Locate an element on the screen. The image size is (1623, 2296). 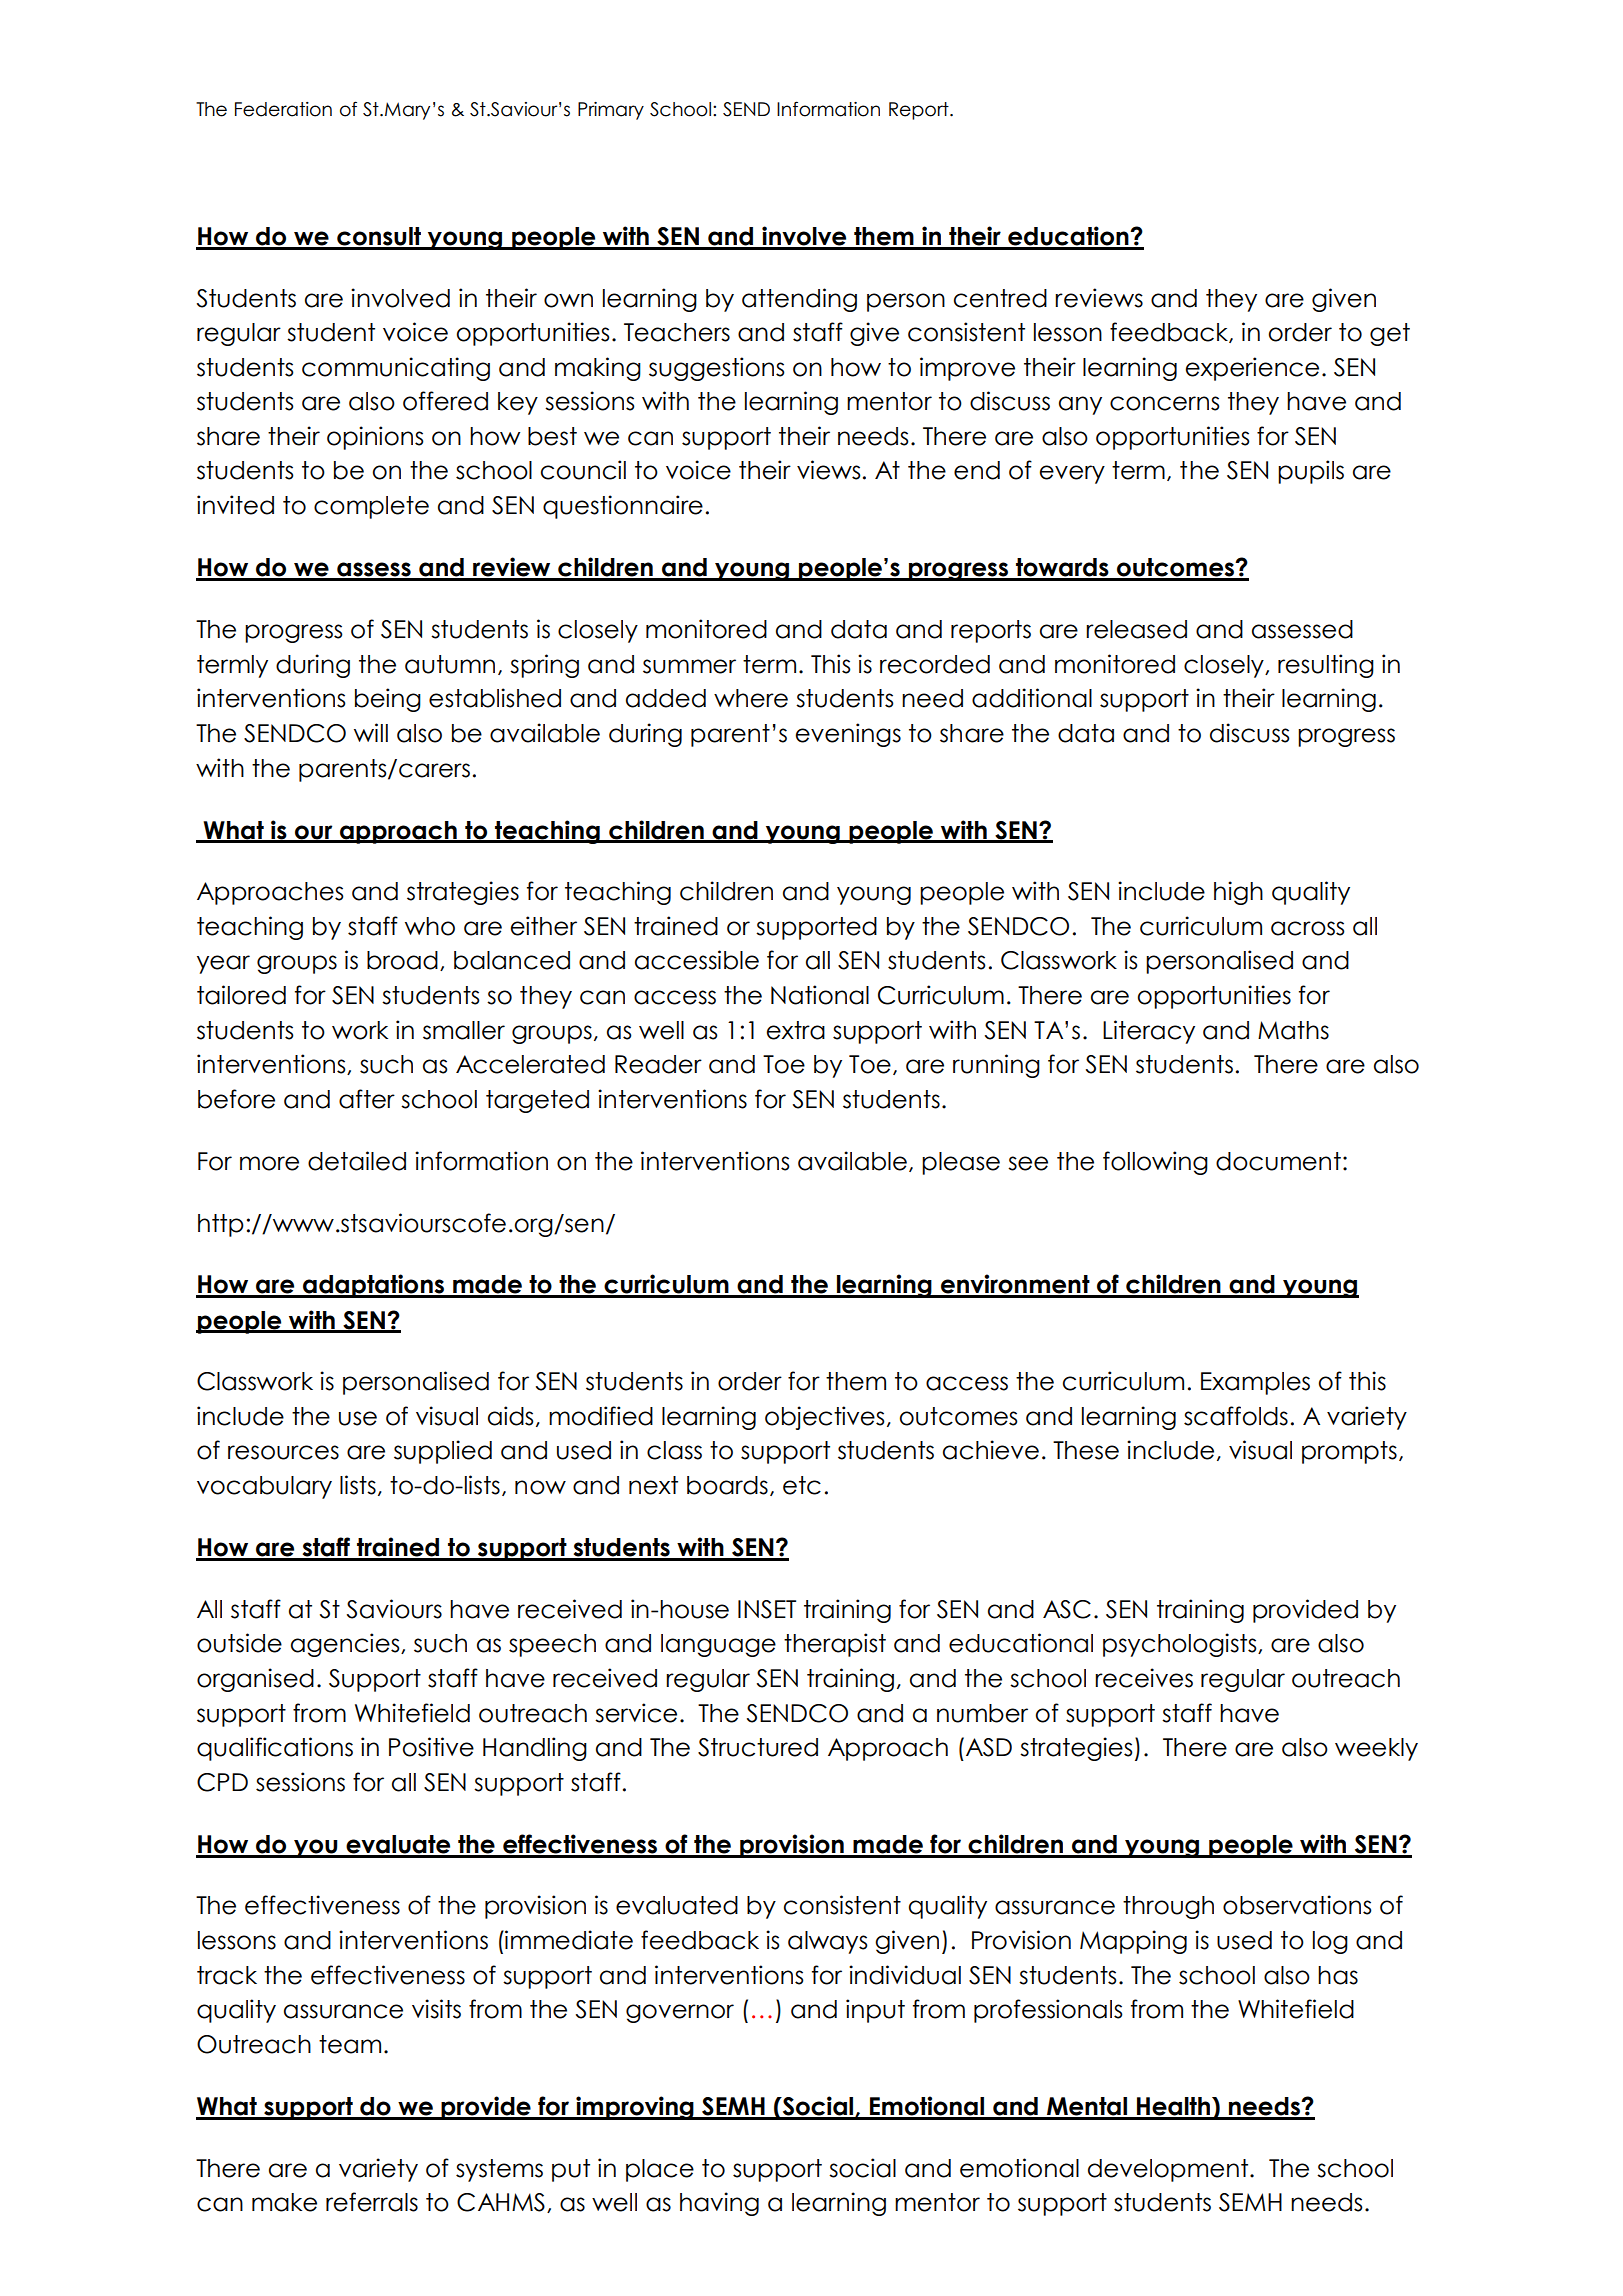
having is located at coordinates (719, 2204).
